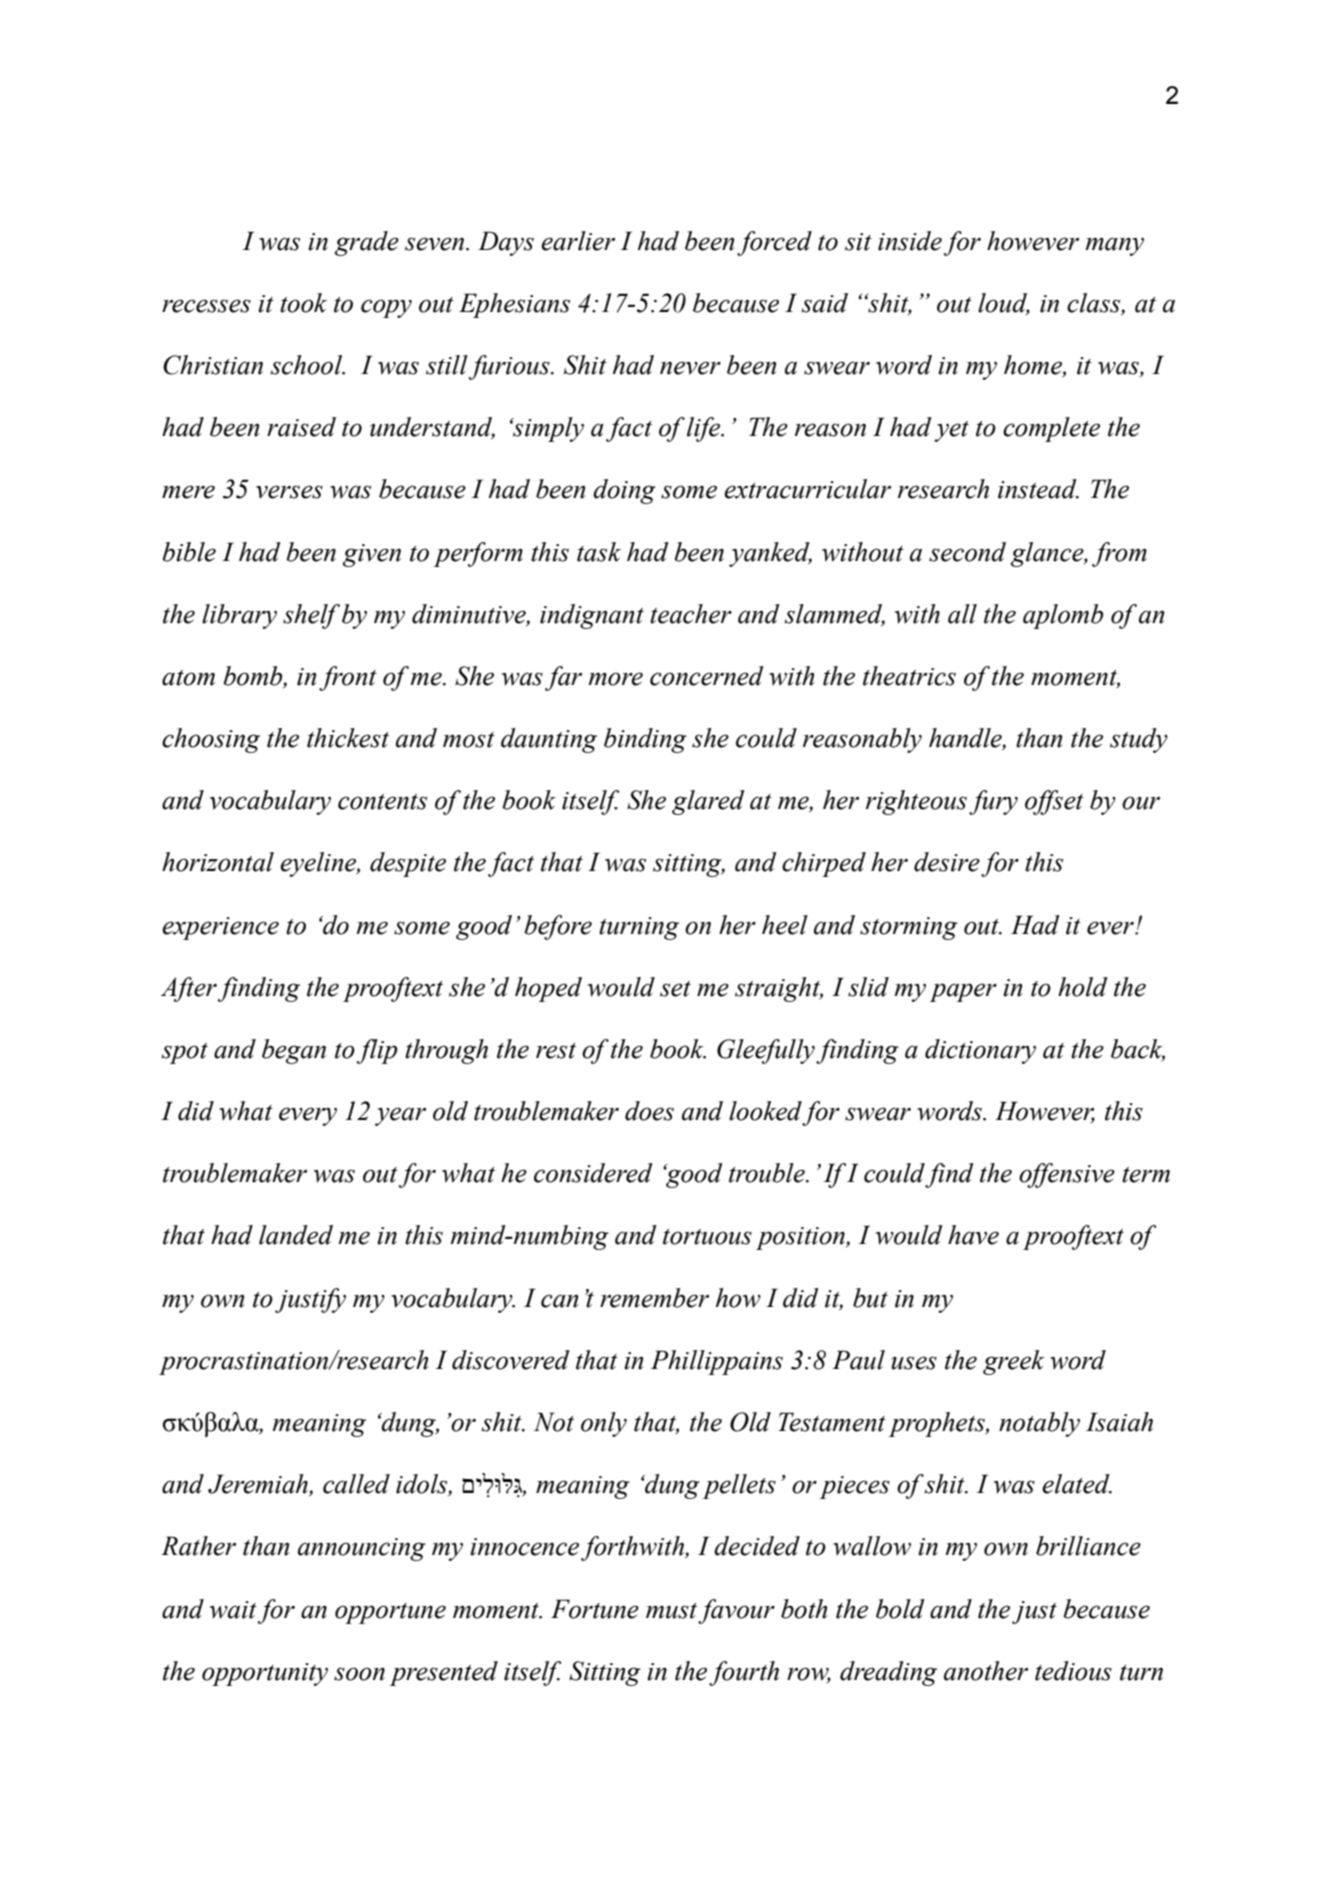 The height and width of the screenshot is (1897, 1343). What do you see at coordinates (265, 1674) in the screenshot?
I see `opportunity` at bounding box center [265, 1674].
